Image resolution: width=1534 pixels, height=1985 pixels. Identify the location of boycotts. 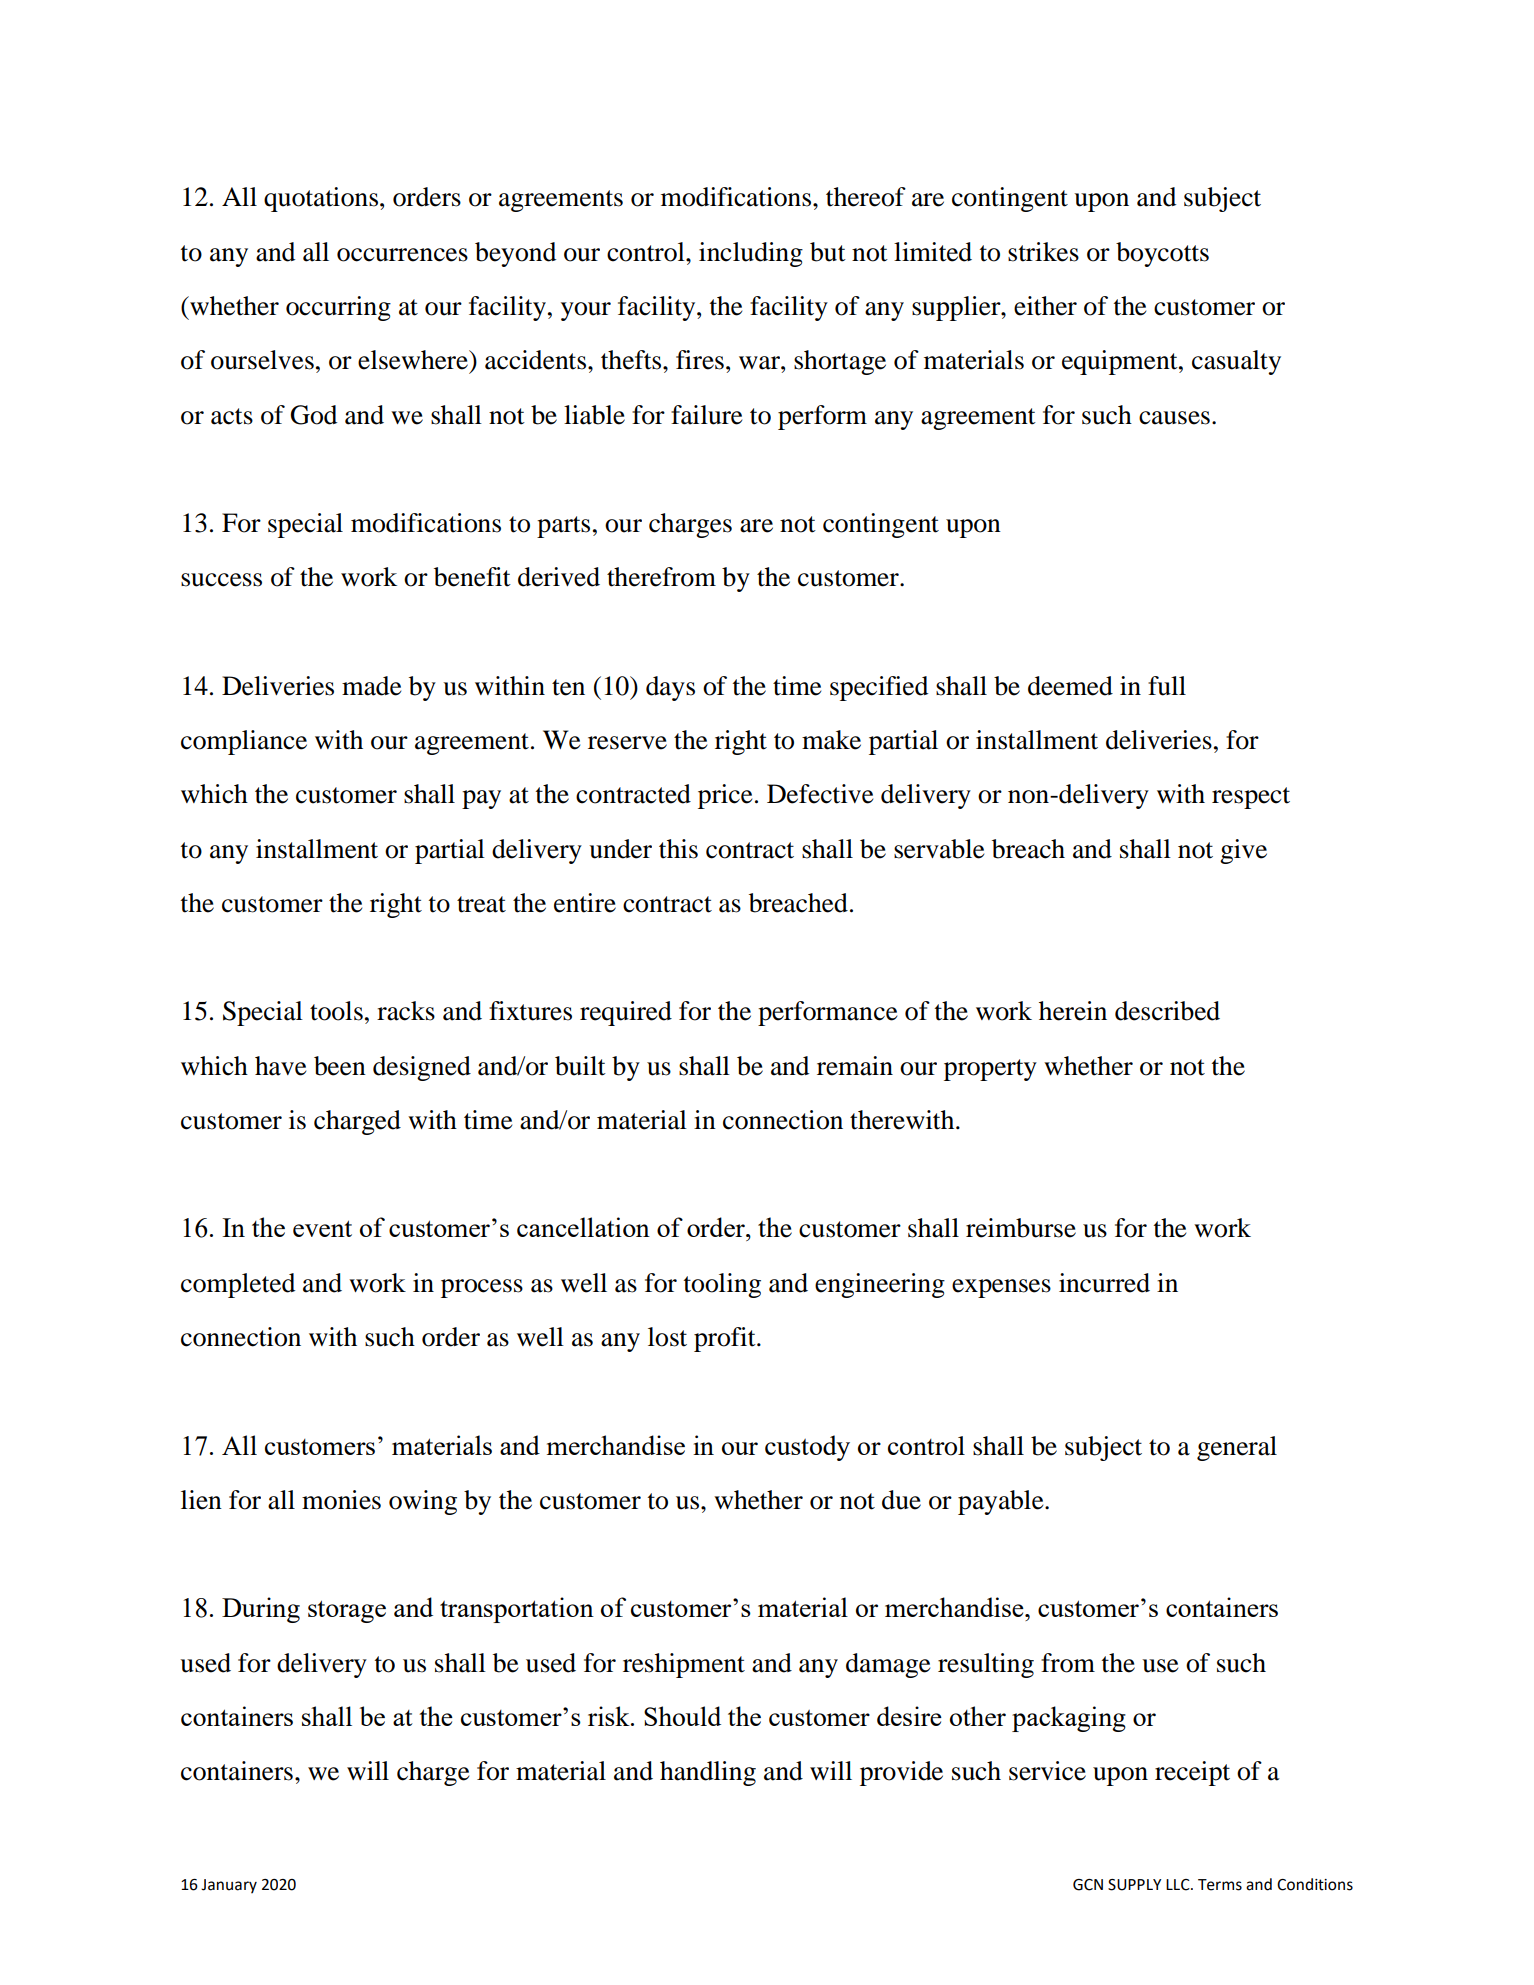
(1162, 254).
